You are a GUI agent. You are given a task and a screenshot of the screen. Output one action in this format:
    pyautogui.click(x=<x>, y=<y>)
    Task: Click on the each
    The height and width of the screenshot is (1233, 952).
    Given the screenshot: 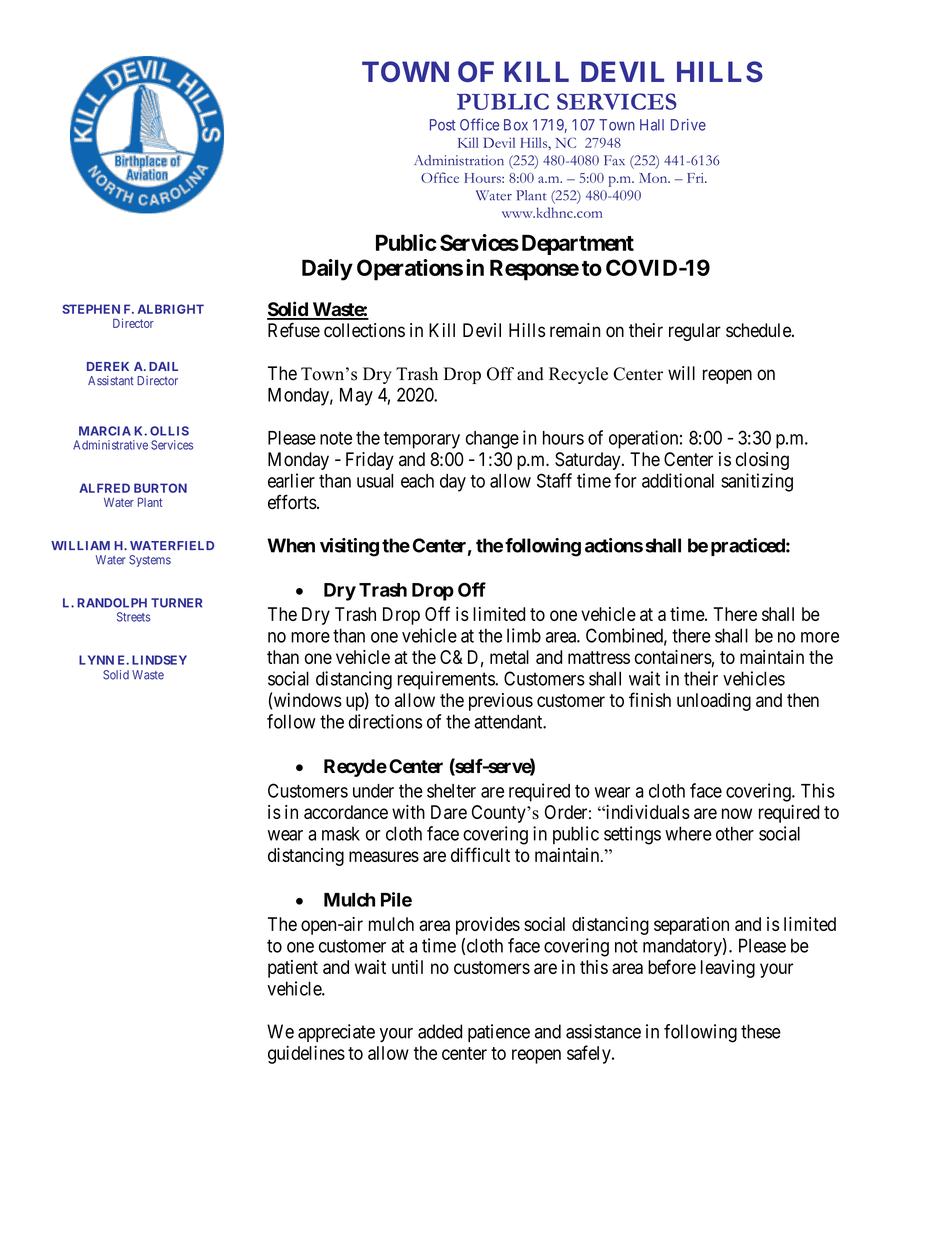 What is the action you would take?
    pyautogui.click(x=417, y=481)
